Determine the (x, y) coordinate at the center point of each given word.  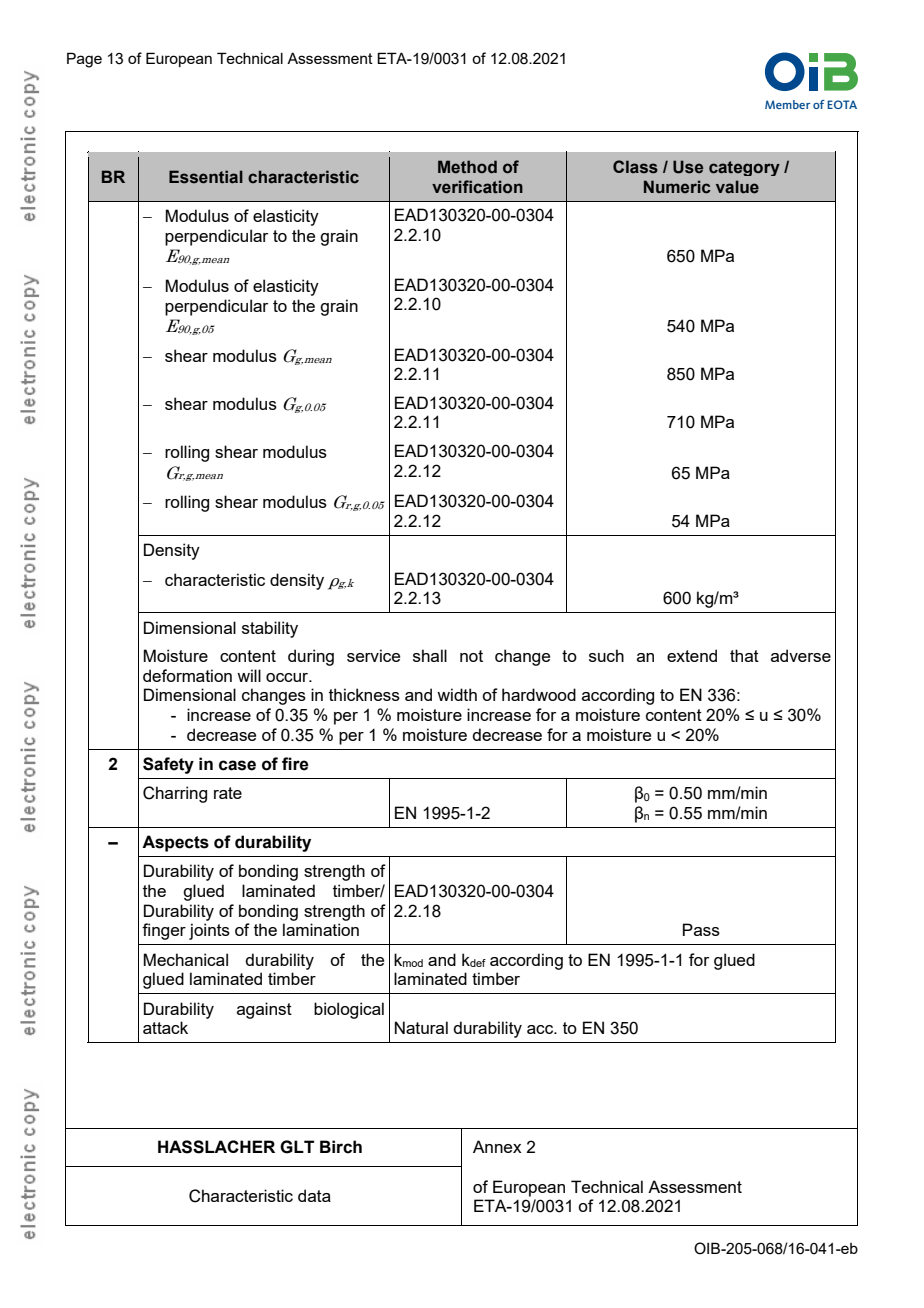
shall (430, 655)
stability (270, 629)
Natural (421, 1027)
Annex (497, 1146)
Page (84, 60)
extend (692, 655)
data (314, 1195)
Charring (175, 794)
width (457, 694)
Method (467, 167)
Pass (701, 929)
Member (787, 104)
